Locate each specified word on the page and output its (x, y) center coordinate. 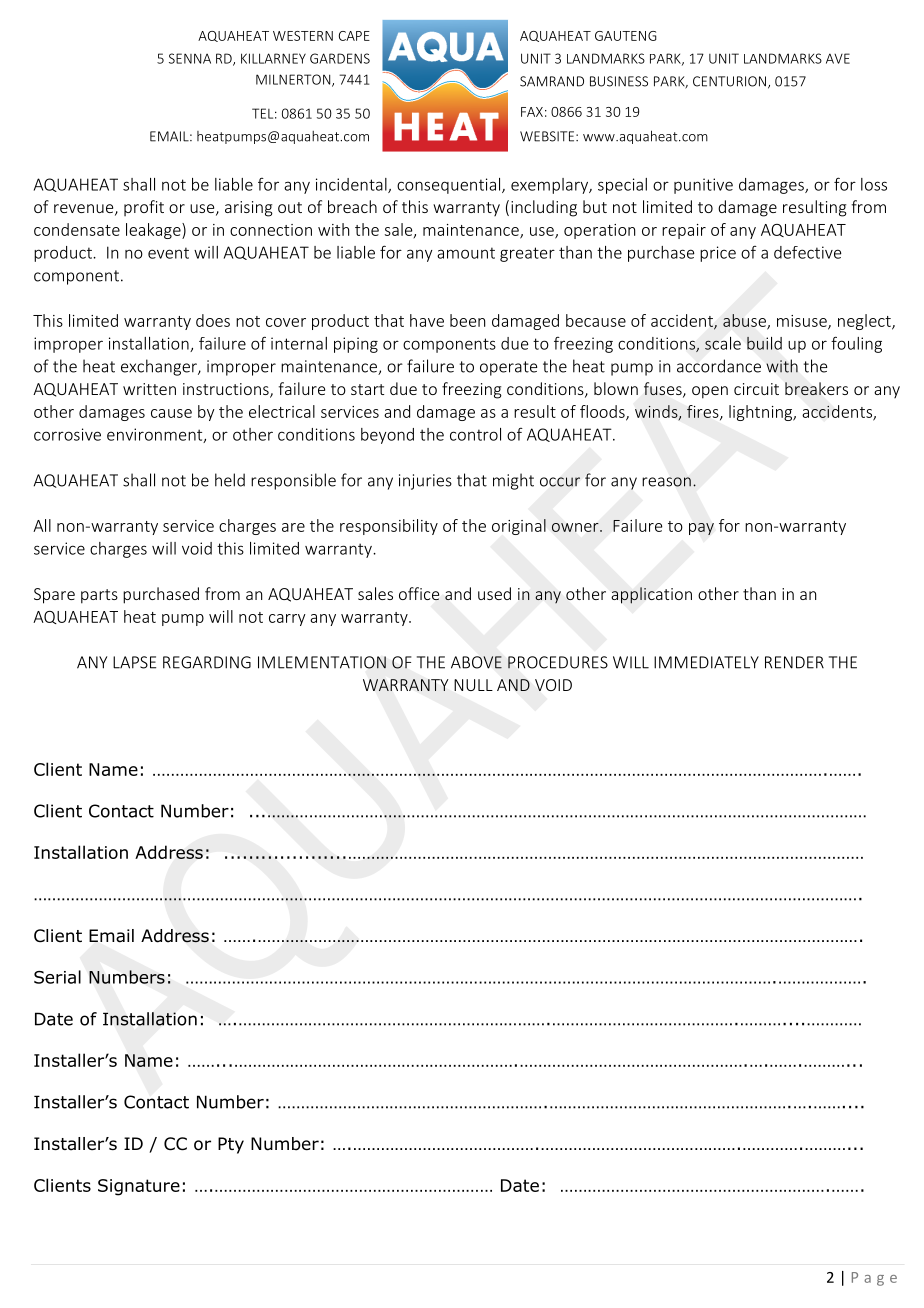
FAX (532, 112)
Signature (139, 1187)
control (475, 434)
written (149, 389)
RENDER (794, 662)
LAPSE (134, 662)
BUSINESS (619, 81)
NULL (473, 685)
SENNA (190, 58)
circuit (756, 389)
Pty (231, 1145)
